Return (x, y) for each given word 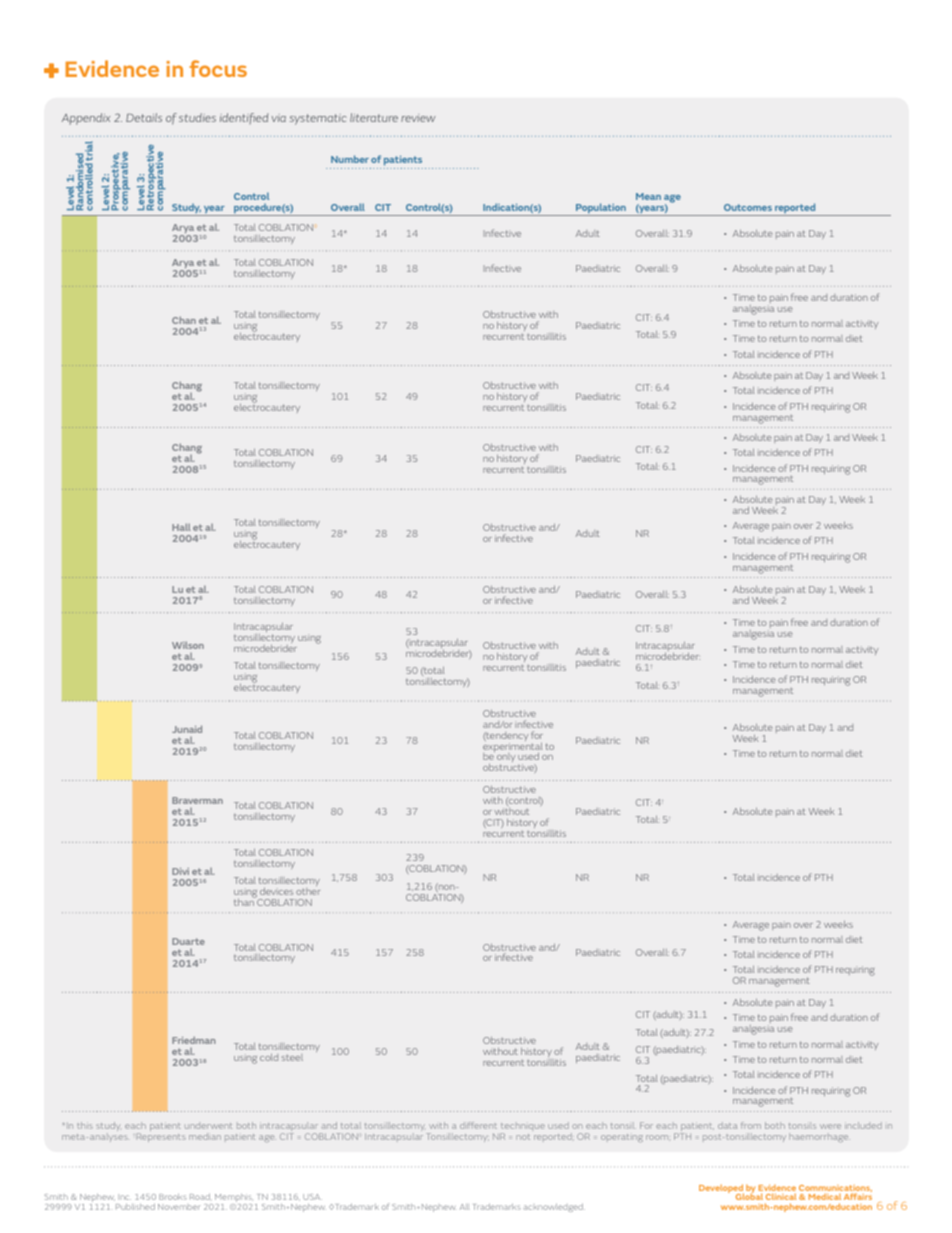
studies (197, 117)
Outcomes (748, 207)
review (418, 118)
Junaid (187, 729)
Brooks (173, 1197)
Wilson (188, 645)
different (478, 1125)
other (308, 891)
